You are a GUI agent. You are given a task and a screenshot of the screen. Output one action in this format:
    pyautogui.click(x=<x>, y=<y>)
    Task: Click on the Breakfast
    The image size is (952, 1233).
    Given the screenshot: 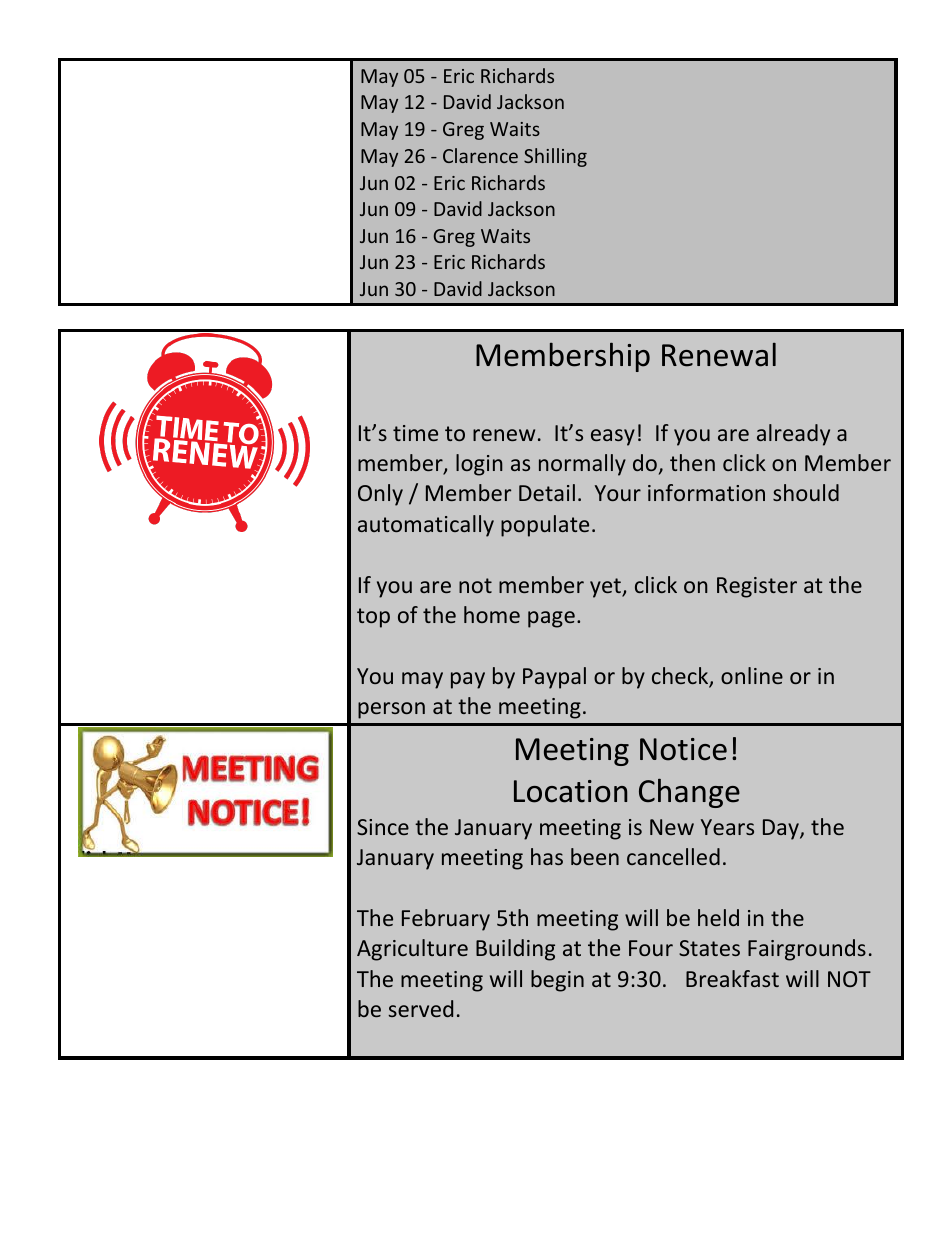 What is the action you would take?
    pyautogui.click(x=732, y=978)
